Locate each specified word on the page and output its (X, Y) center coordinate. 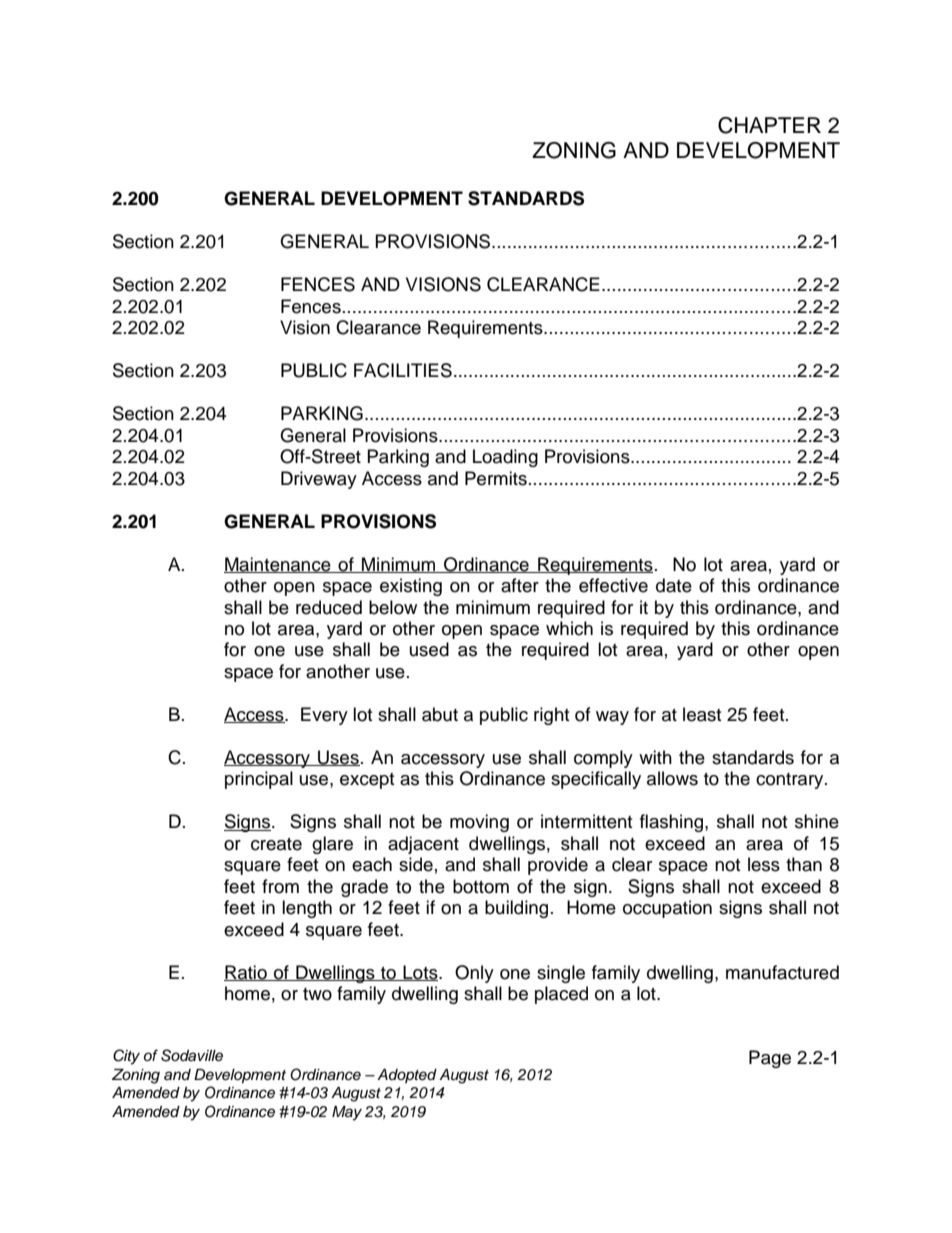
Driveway (319, 480)
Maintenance (278, 565)
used (429, 649)
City (126, 1057)
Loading (505, 458)
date (674, 585)
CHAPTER (769, 125)
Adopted (407, 1076)
